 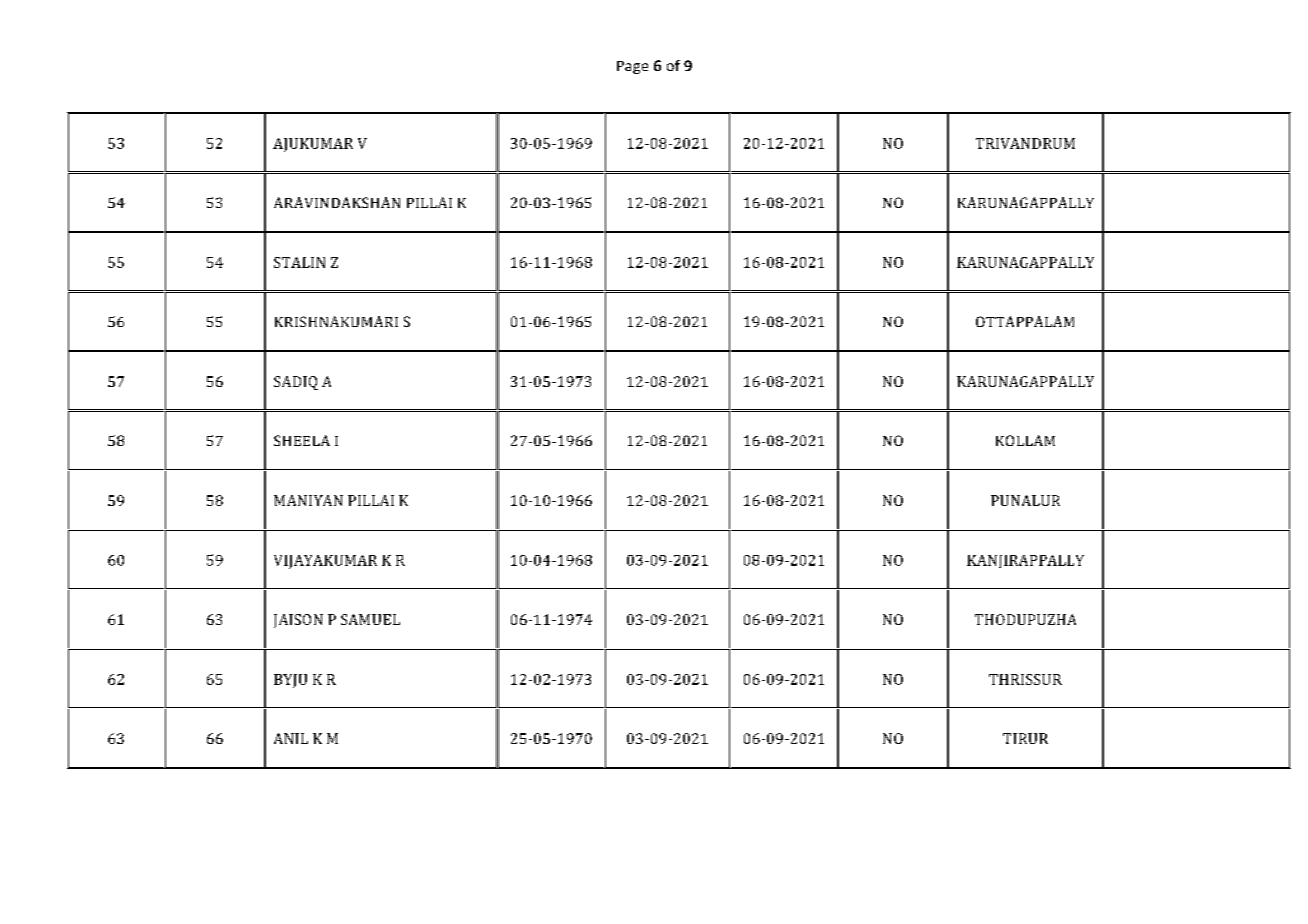 What do you see at coordinates (291, 738) in the screenshot?
I see `ANIL` at bounding box center [291, 738].
